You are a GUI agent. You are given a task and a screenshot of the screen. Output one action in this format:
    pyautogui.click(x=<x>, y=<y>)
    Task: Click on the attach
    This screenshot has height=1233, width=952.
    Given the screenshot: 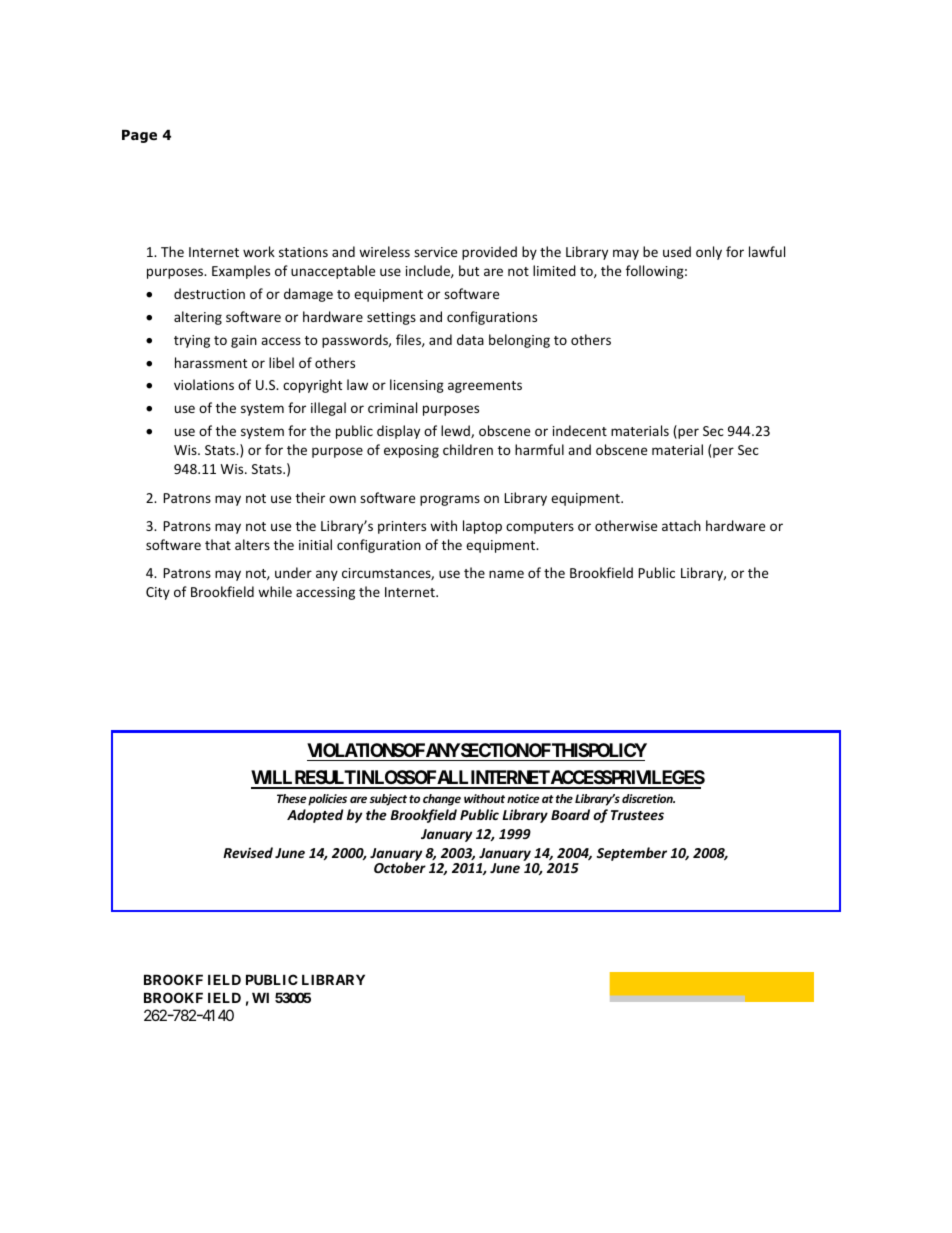 What is the action you would take?
    pyautogui.click(x=681, y=525)
